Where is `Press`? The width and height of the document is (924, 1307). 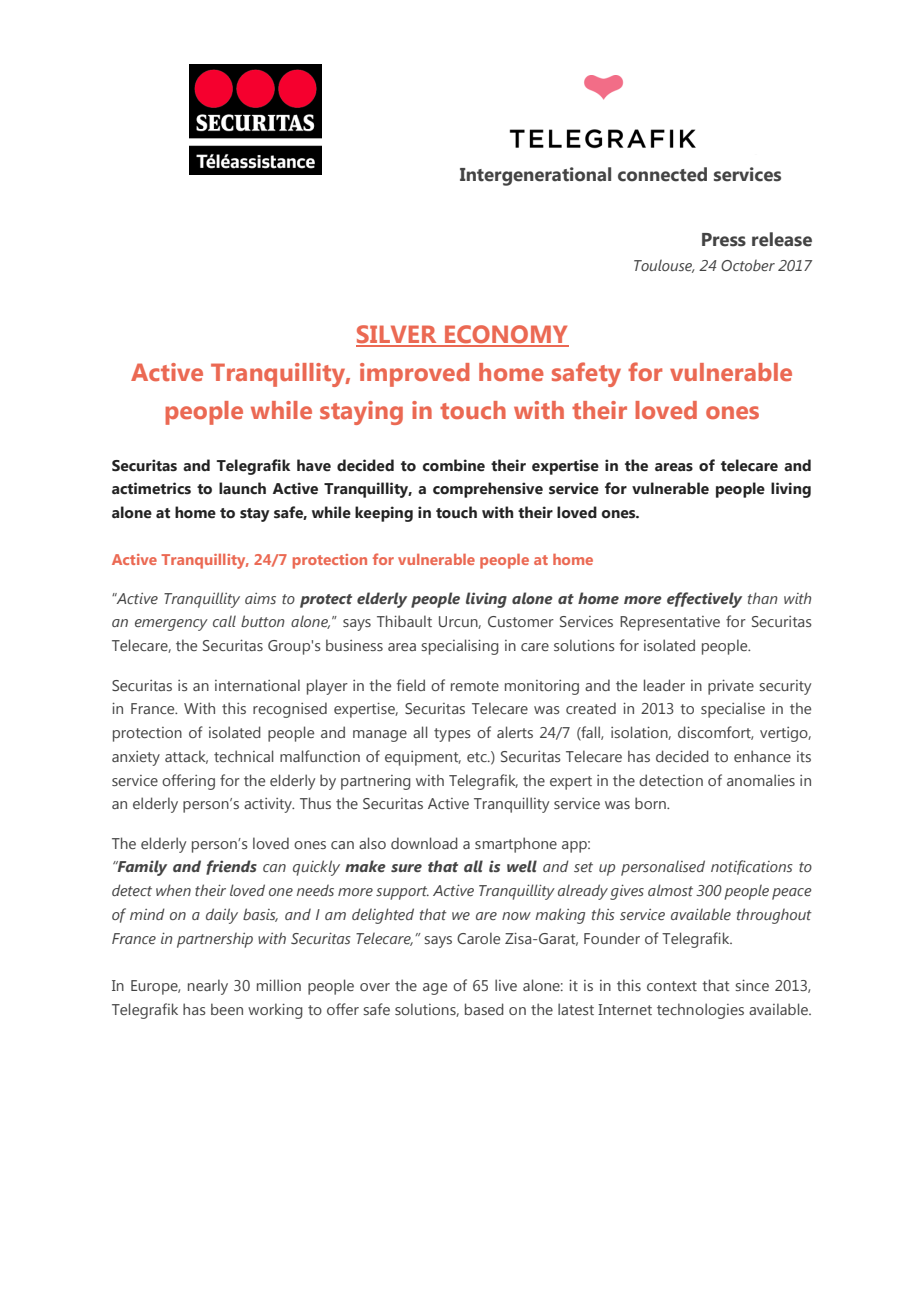 Press is located at coordinates (724, 240).
